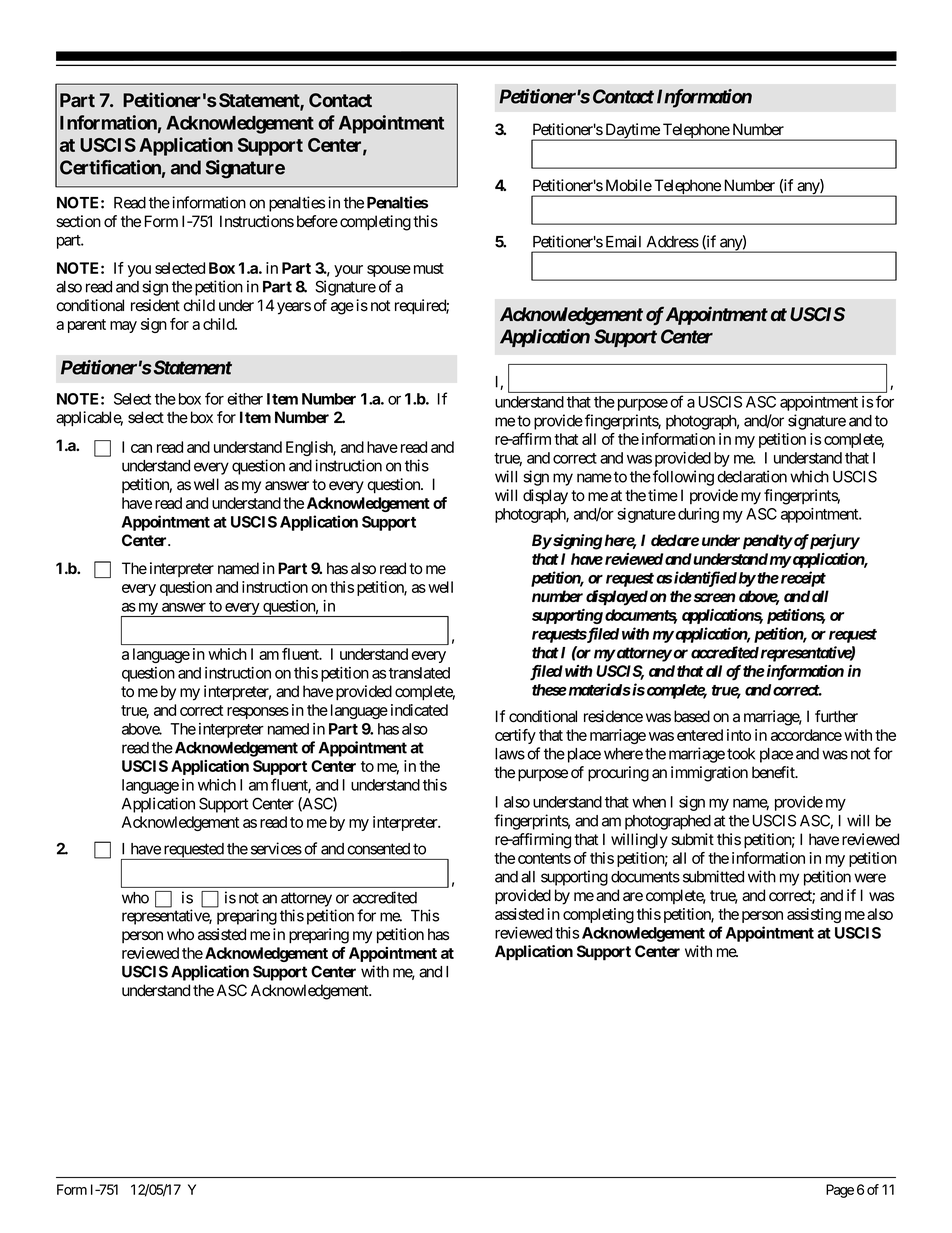 This screenshot has width=952, height=1233. I want to click on responses, so click(258, 713).
